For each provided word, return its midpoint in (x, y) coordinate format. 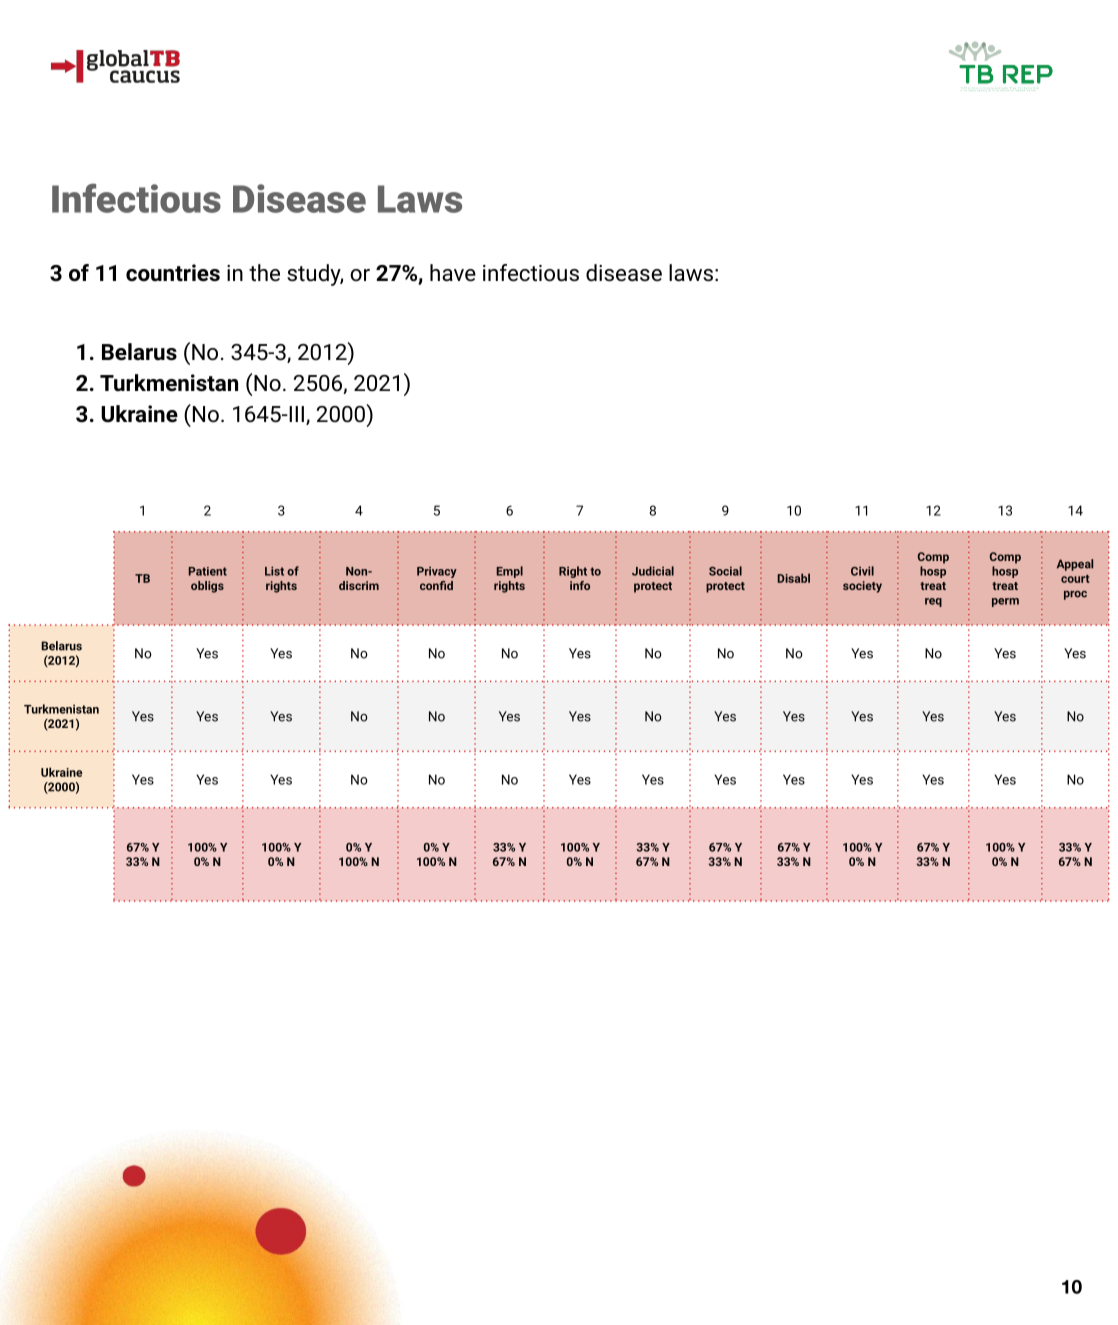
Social (725, 571)
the (264, 273)
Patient (208, 571)
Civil (862, 571)
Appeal (1075, 565)
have (453, 273)
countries (173, 273)
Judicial (653, 571)
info (580, 585)
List (274, 571)
